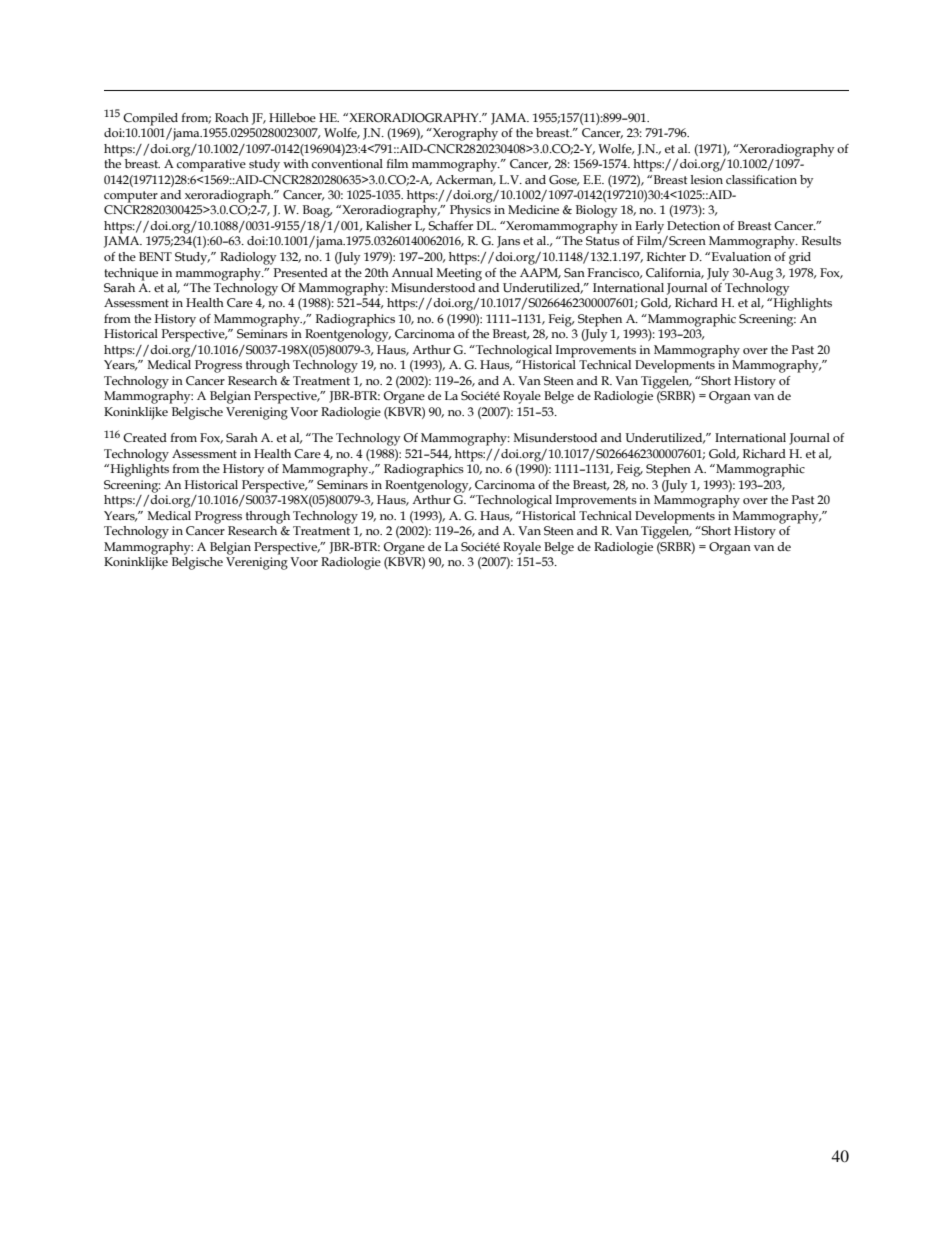 The image size is (952, 1233). What do you see at coordinates (232, 117) in the screenshot?
I see `Roach` at bounding box center [232, 117].
